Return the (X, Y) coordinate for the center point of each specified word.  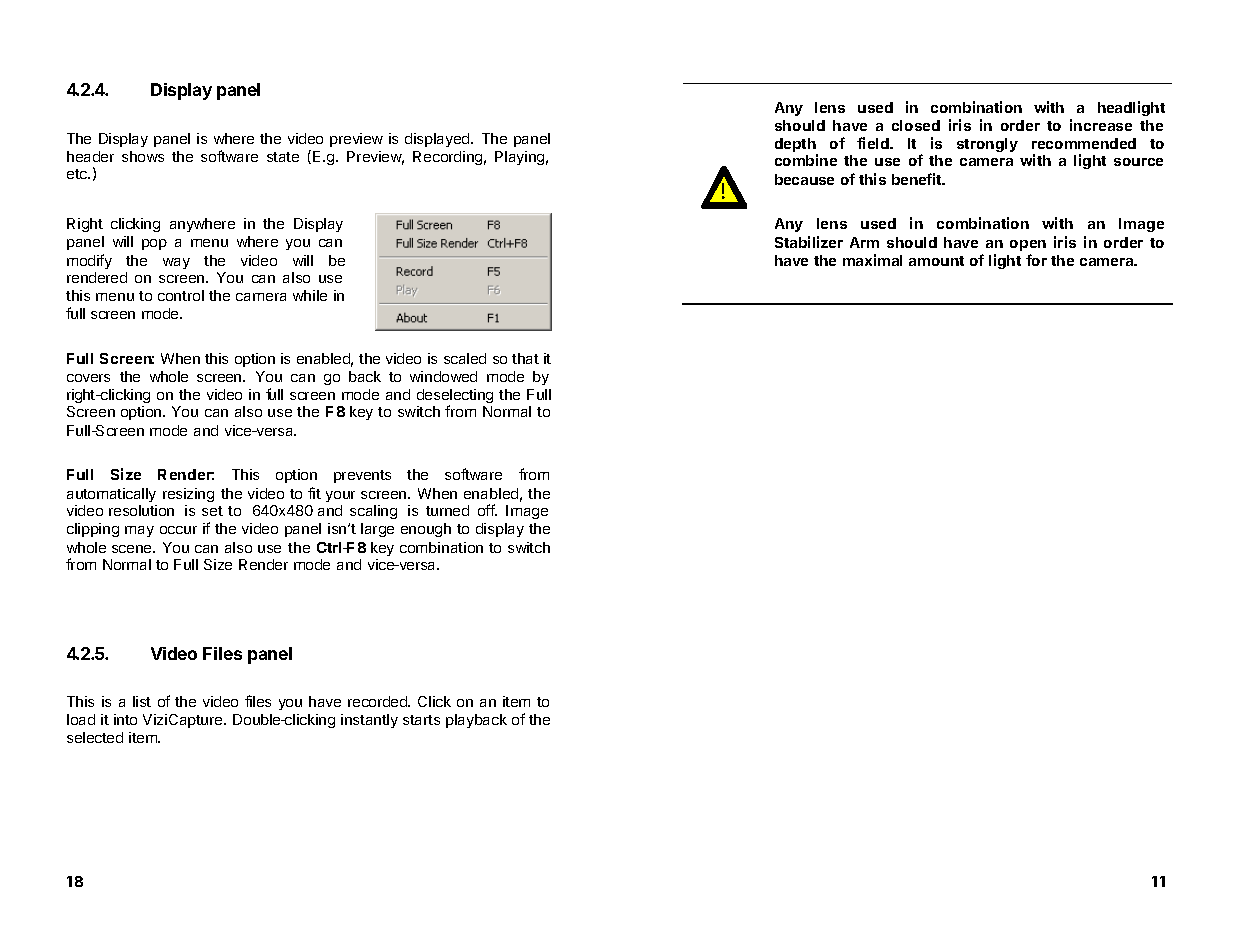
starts (421, 720)
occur (178, 530)
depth (796, 146)
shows (143, 156)
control (181, 295)
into (125, 719)
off (487, 510)
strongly (987, 145)
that (525, 358)
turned (447, 510)
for (1036, 260)
